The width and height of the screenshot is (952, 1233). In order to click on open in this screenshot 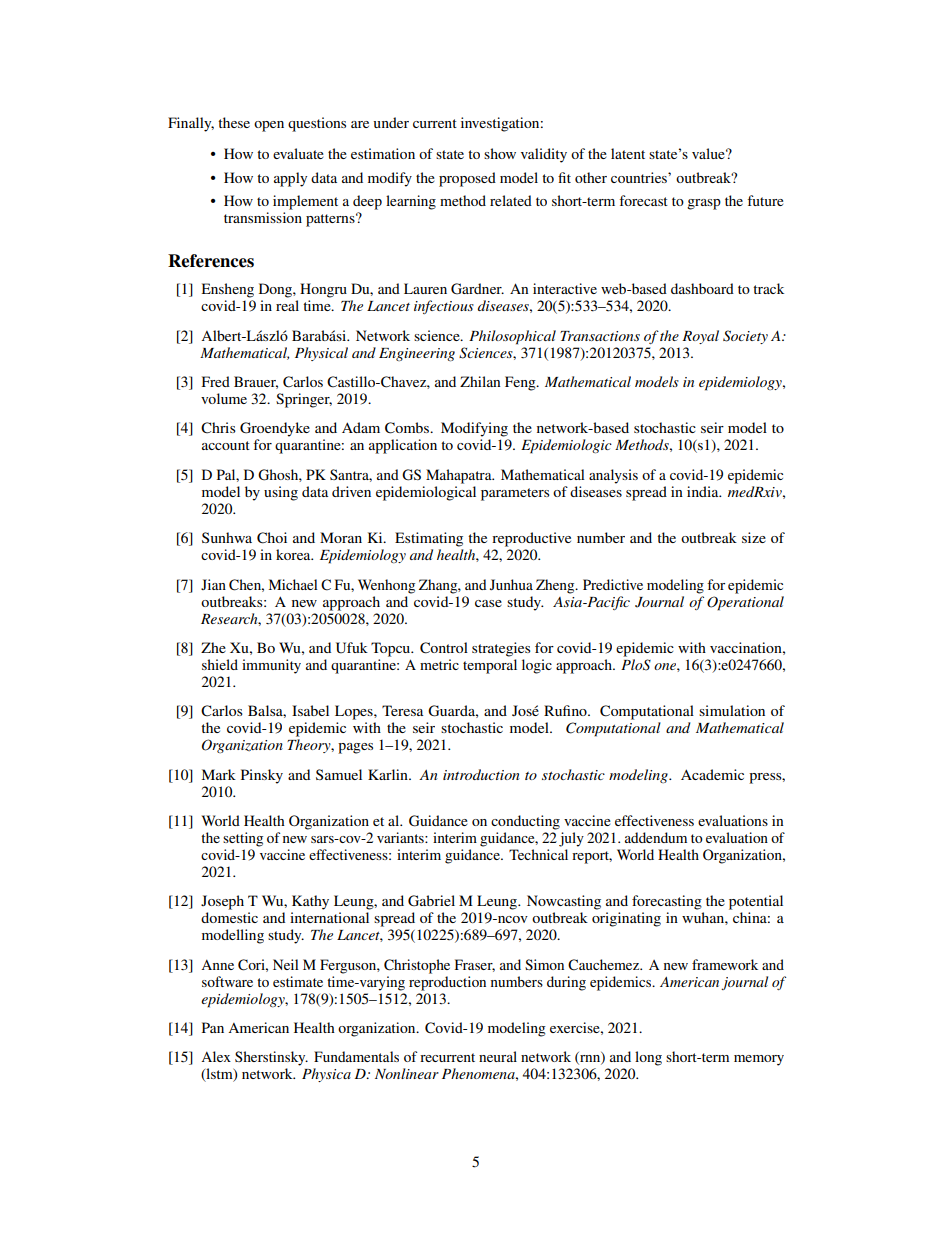, I will do `click(269, 126)`.
